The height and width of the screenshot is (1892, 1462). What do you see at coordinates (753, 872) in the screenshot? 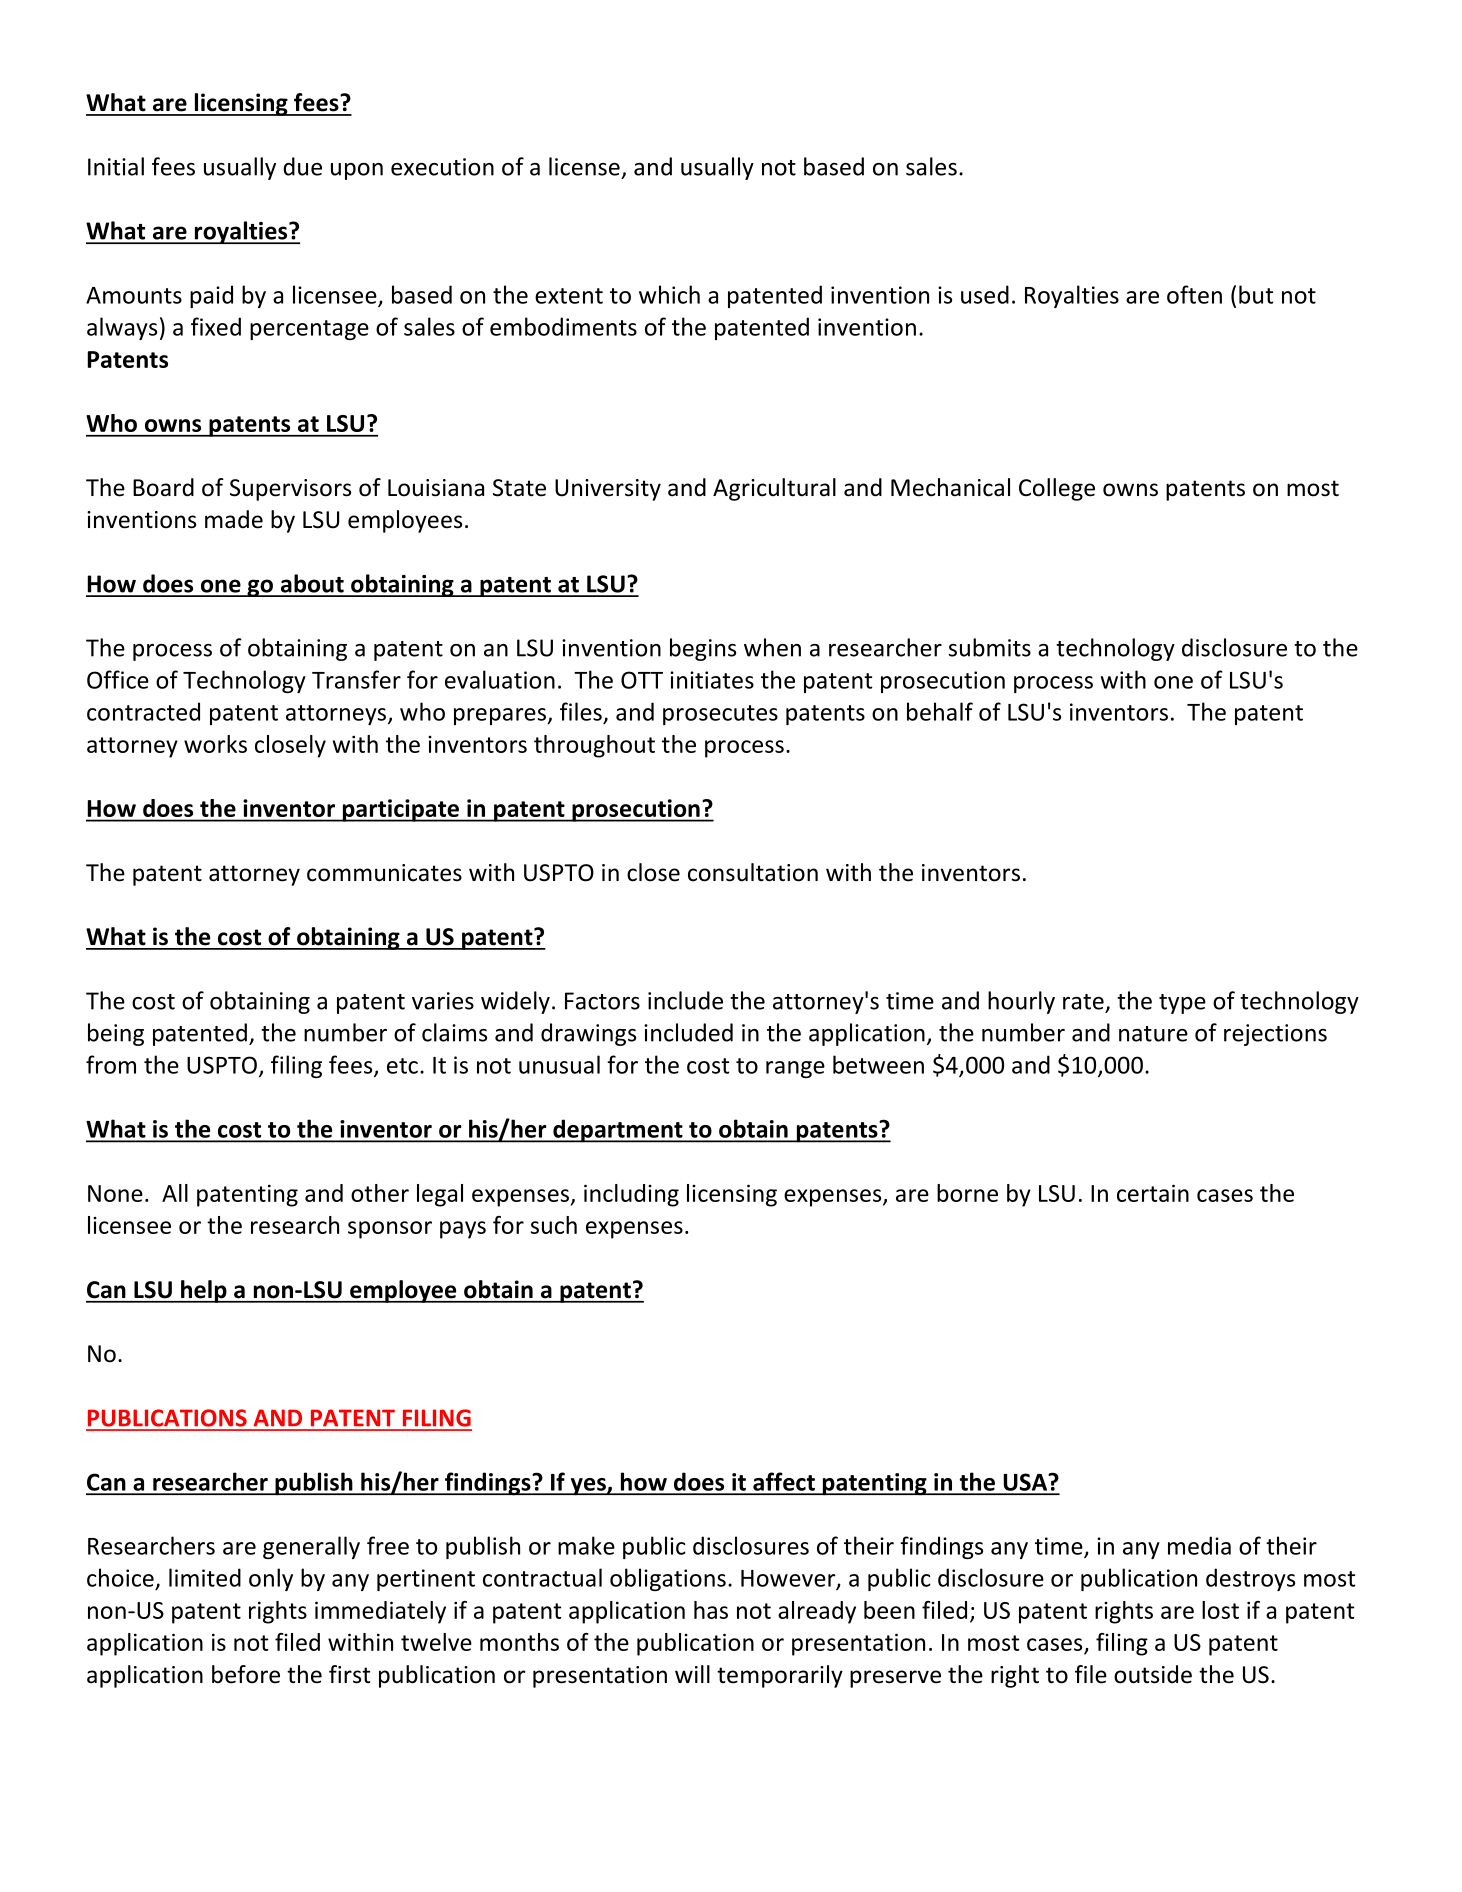
I see `consultation` at bounding box center [753, 872].
